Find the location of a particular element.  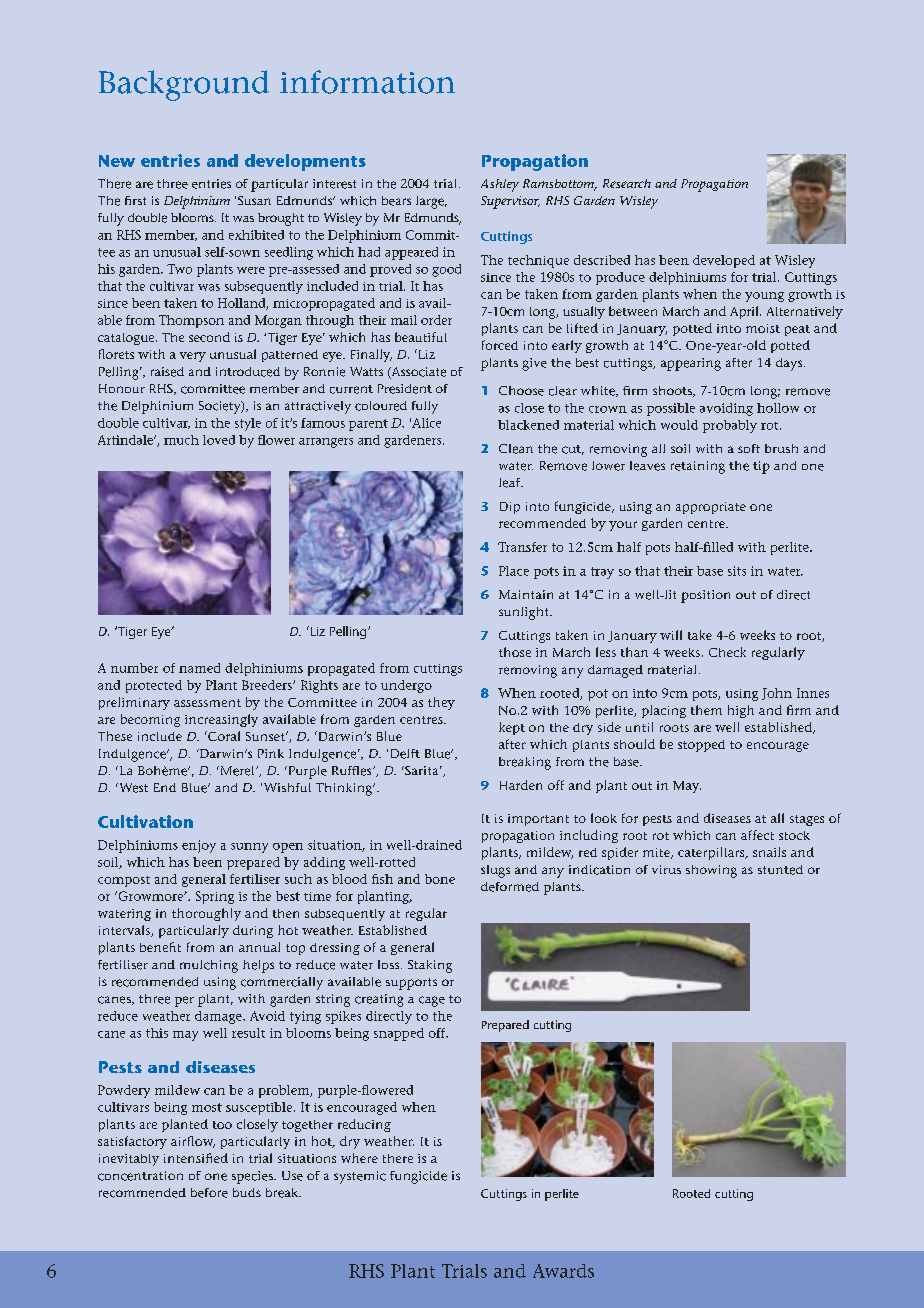

systemic is located at coordinates (360, 1177).
